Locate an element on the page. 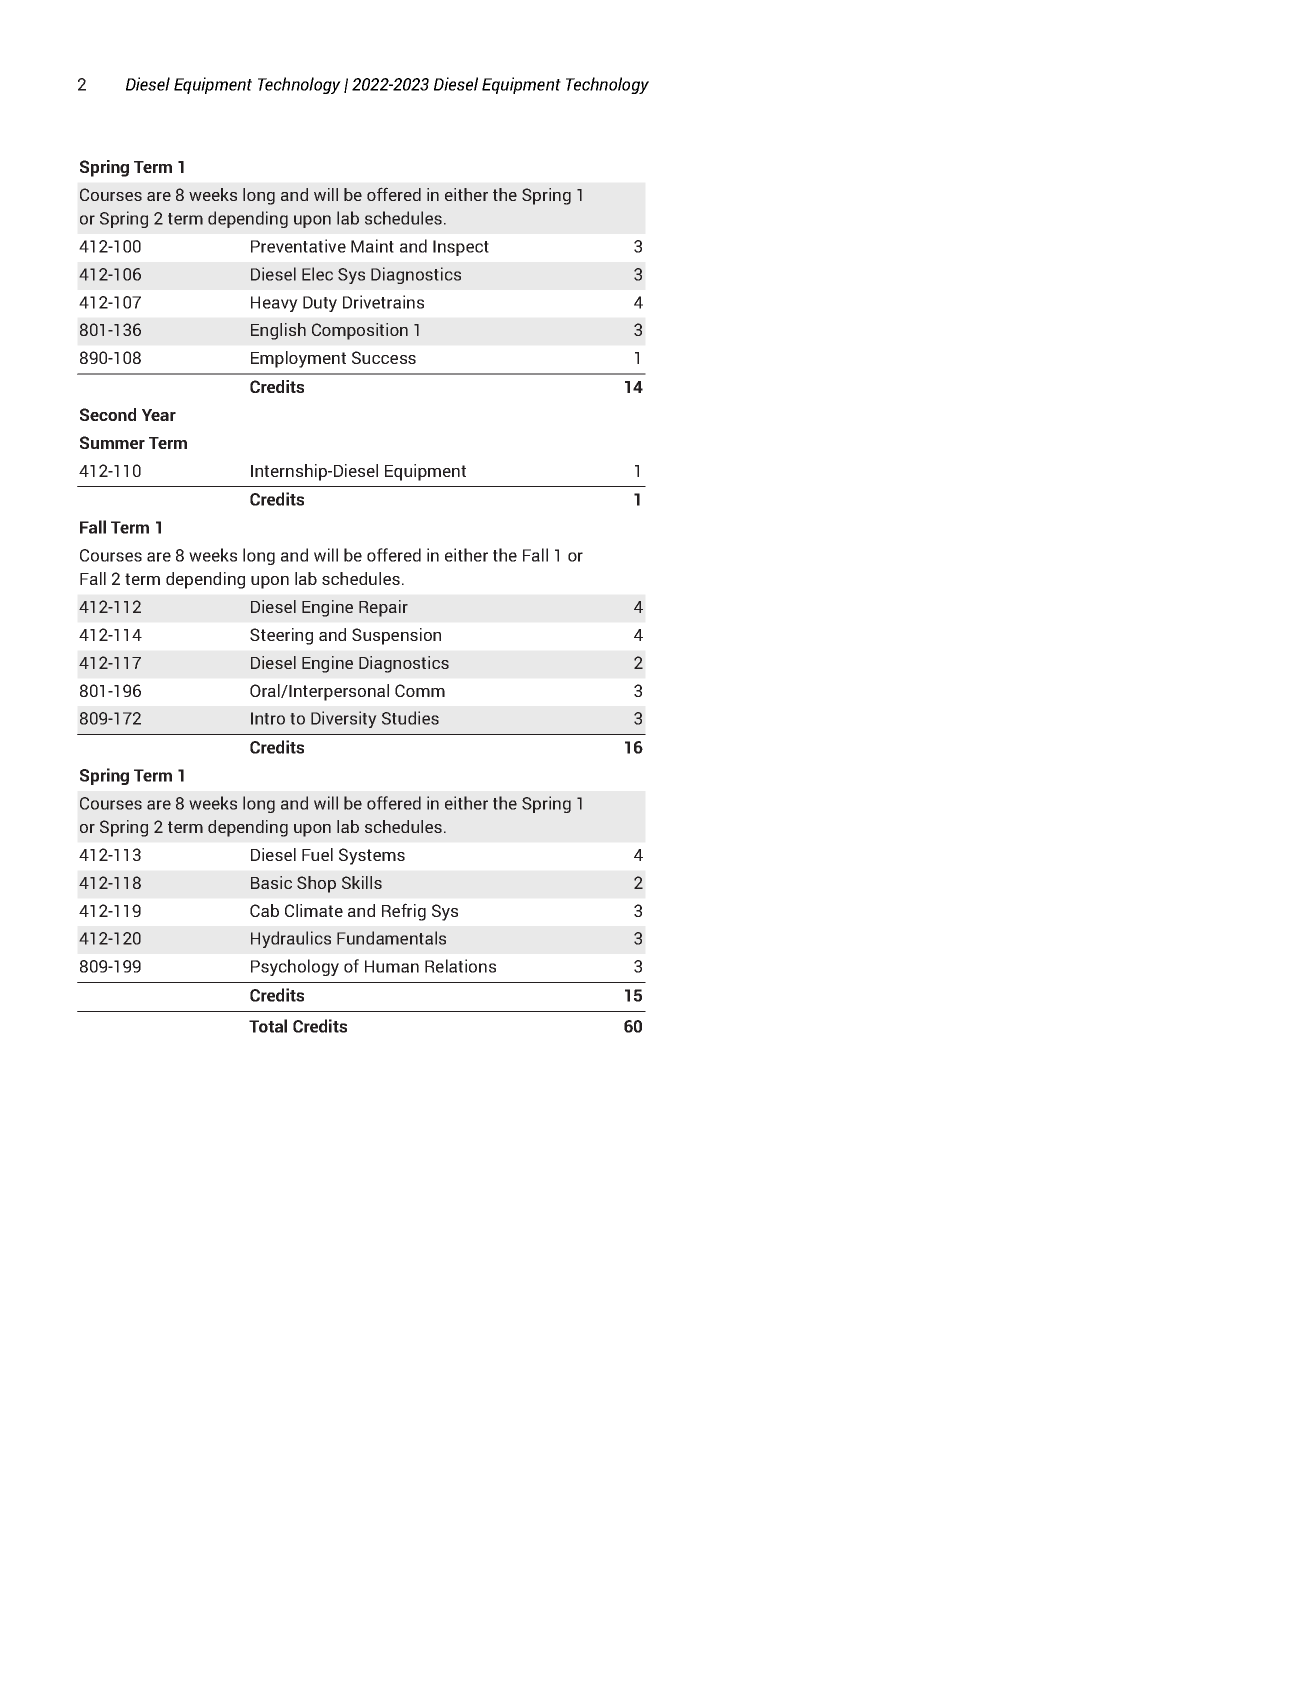 The image size is (1314, 1700). Systems is located at coordinates (372, 856).
